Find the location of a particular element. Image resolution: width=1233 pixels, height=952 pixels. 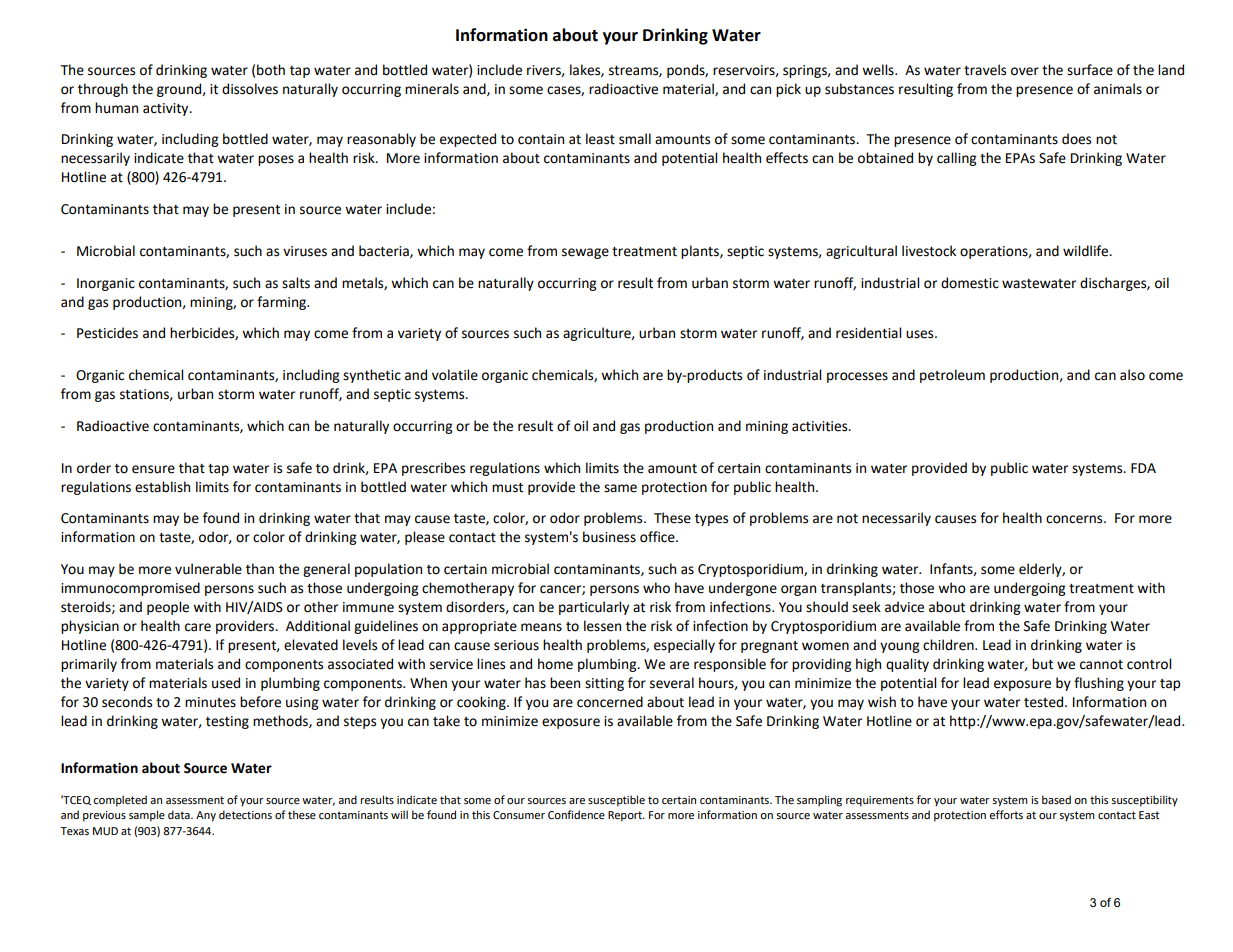

dissolves is located at coordinates (250, 89).
